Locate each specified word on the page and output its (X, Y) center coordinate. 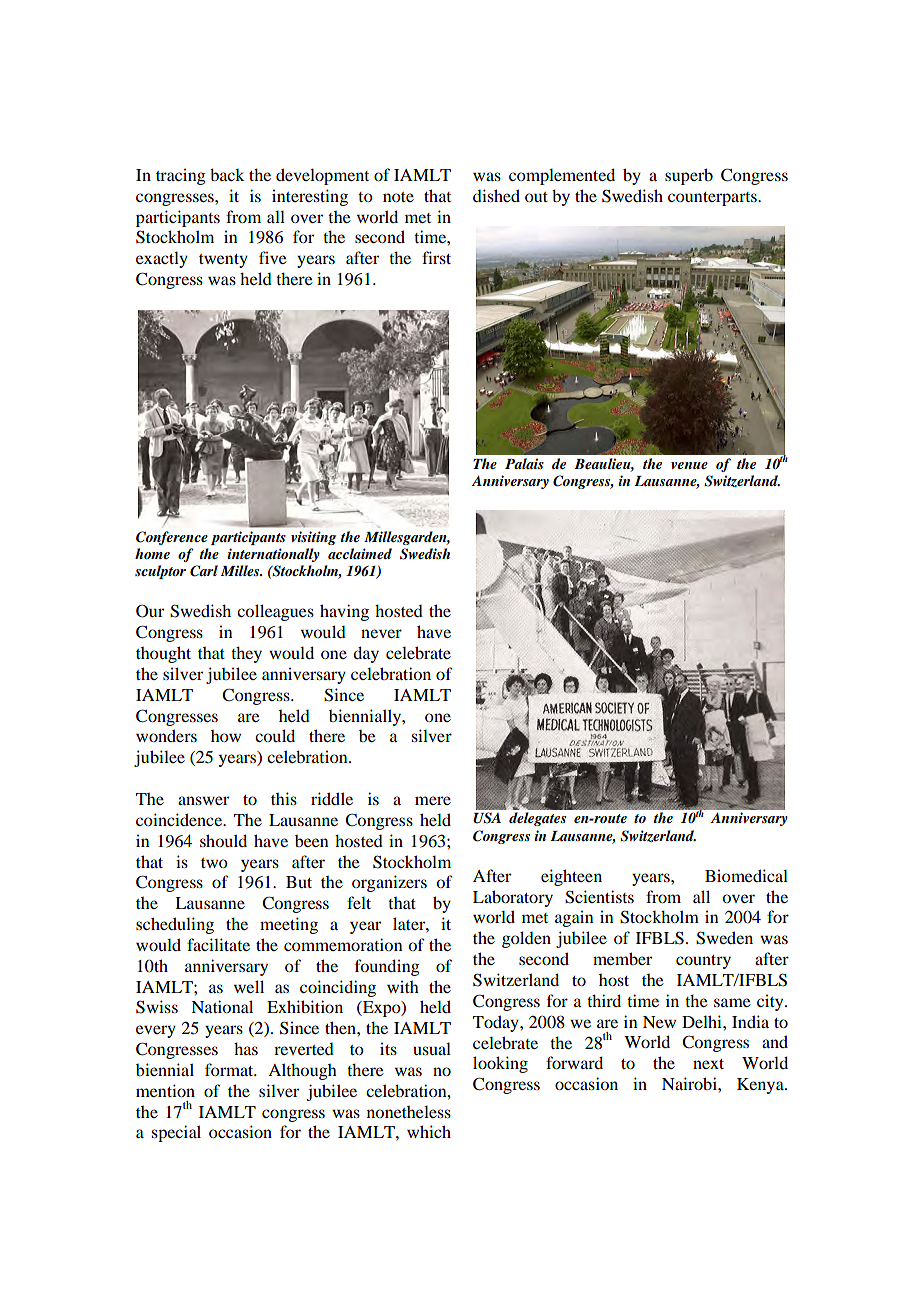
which (429, 1131)
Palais (524, 463)
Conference (172, 538)
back (227, 174)
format (230, 1069)
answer (203, 800)
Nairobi (690, 1083)
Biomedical (746, 875)
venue (689, 465)
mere (433, 800)
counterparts (713, 199)
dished (496, 195)
